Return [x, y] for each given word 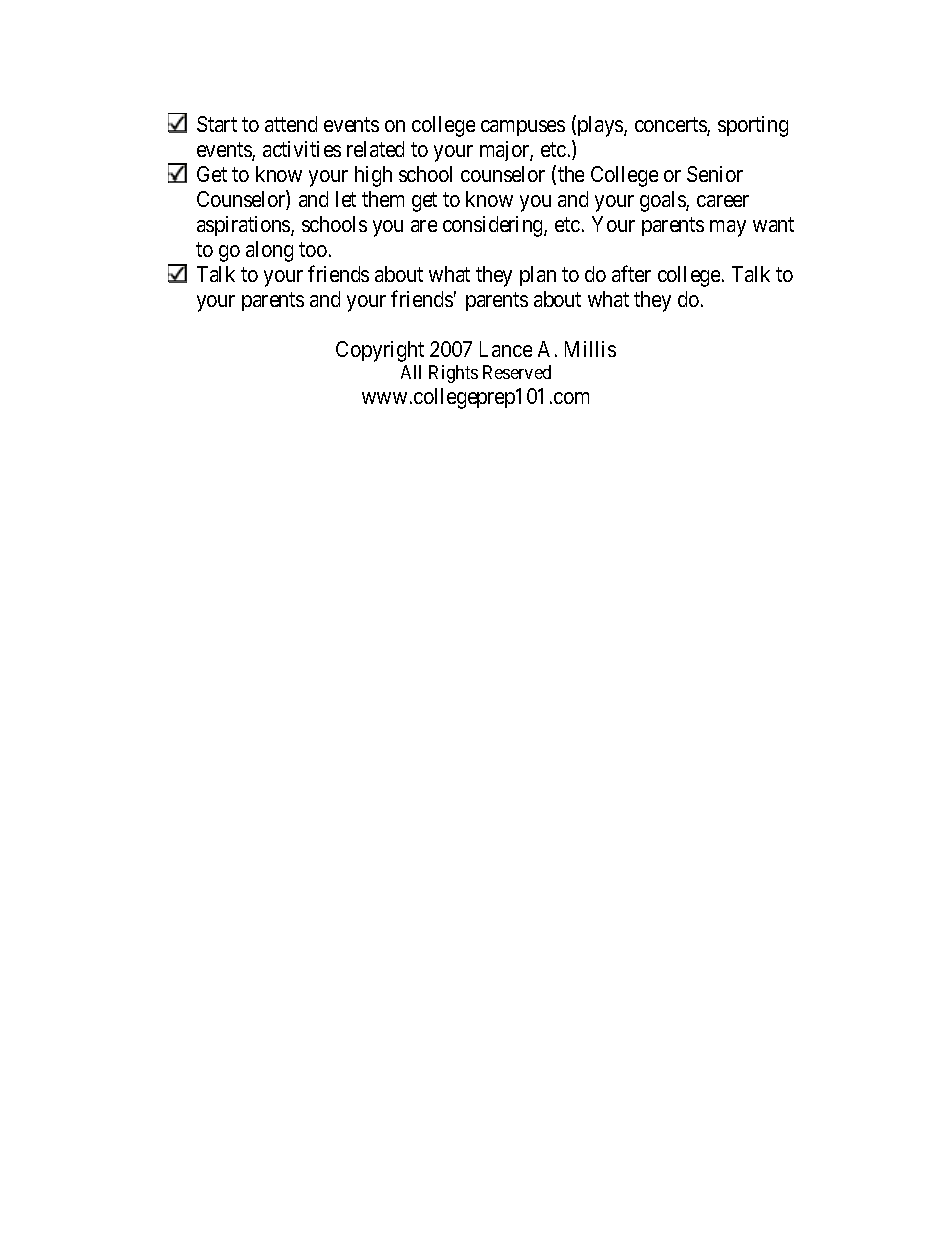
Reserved [517, 372]
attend [291, 124]
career [723, 201]
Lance [506, 349]
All [411, 372]
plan [538, 276]
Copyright [380, 351]
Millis [590, 349]
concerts [671, 126]
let [346, 199]
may [728, 228]
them [383, 199]
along [269, 251]
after [631, 273]
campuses [523, 128]
